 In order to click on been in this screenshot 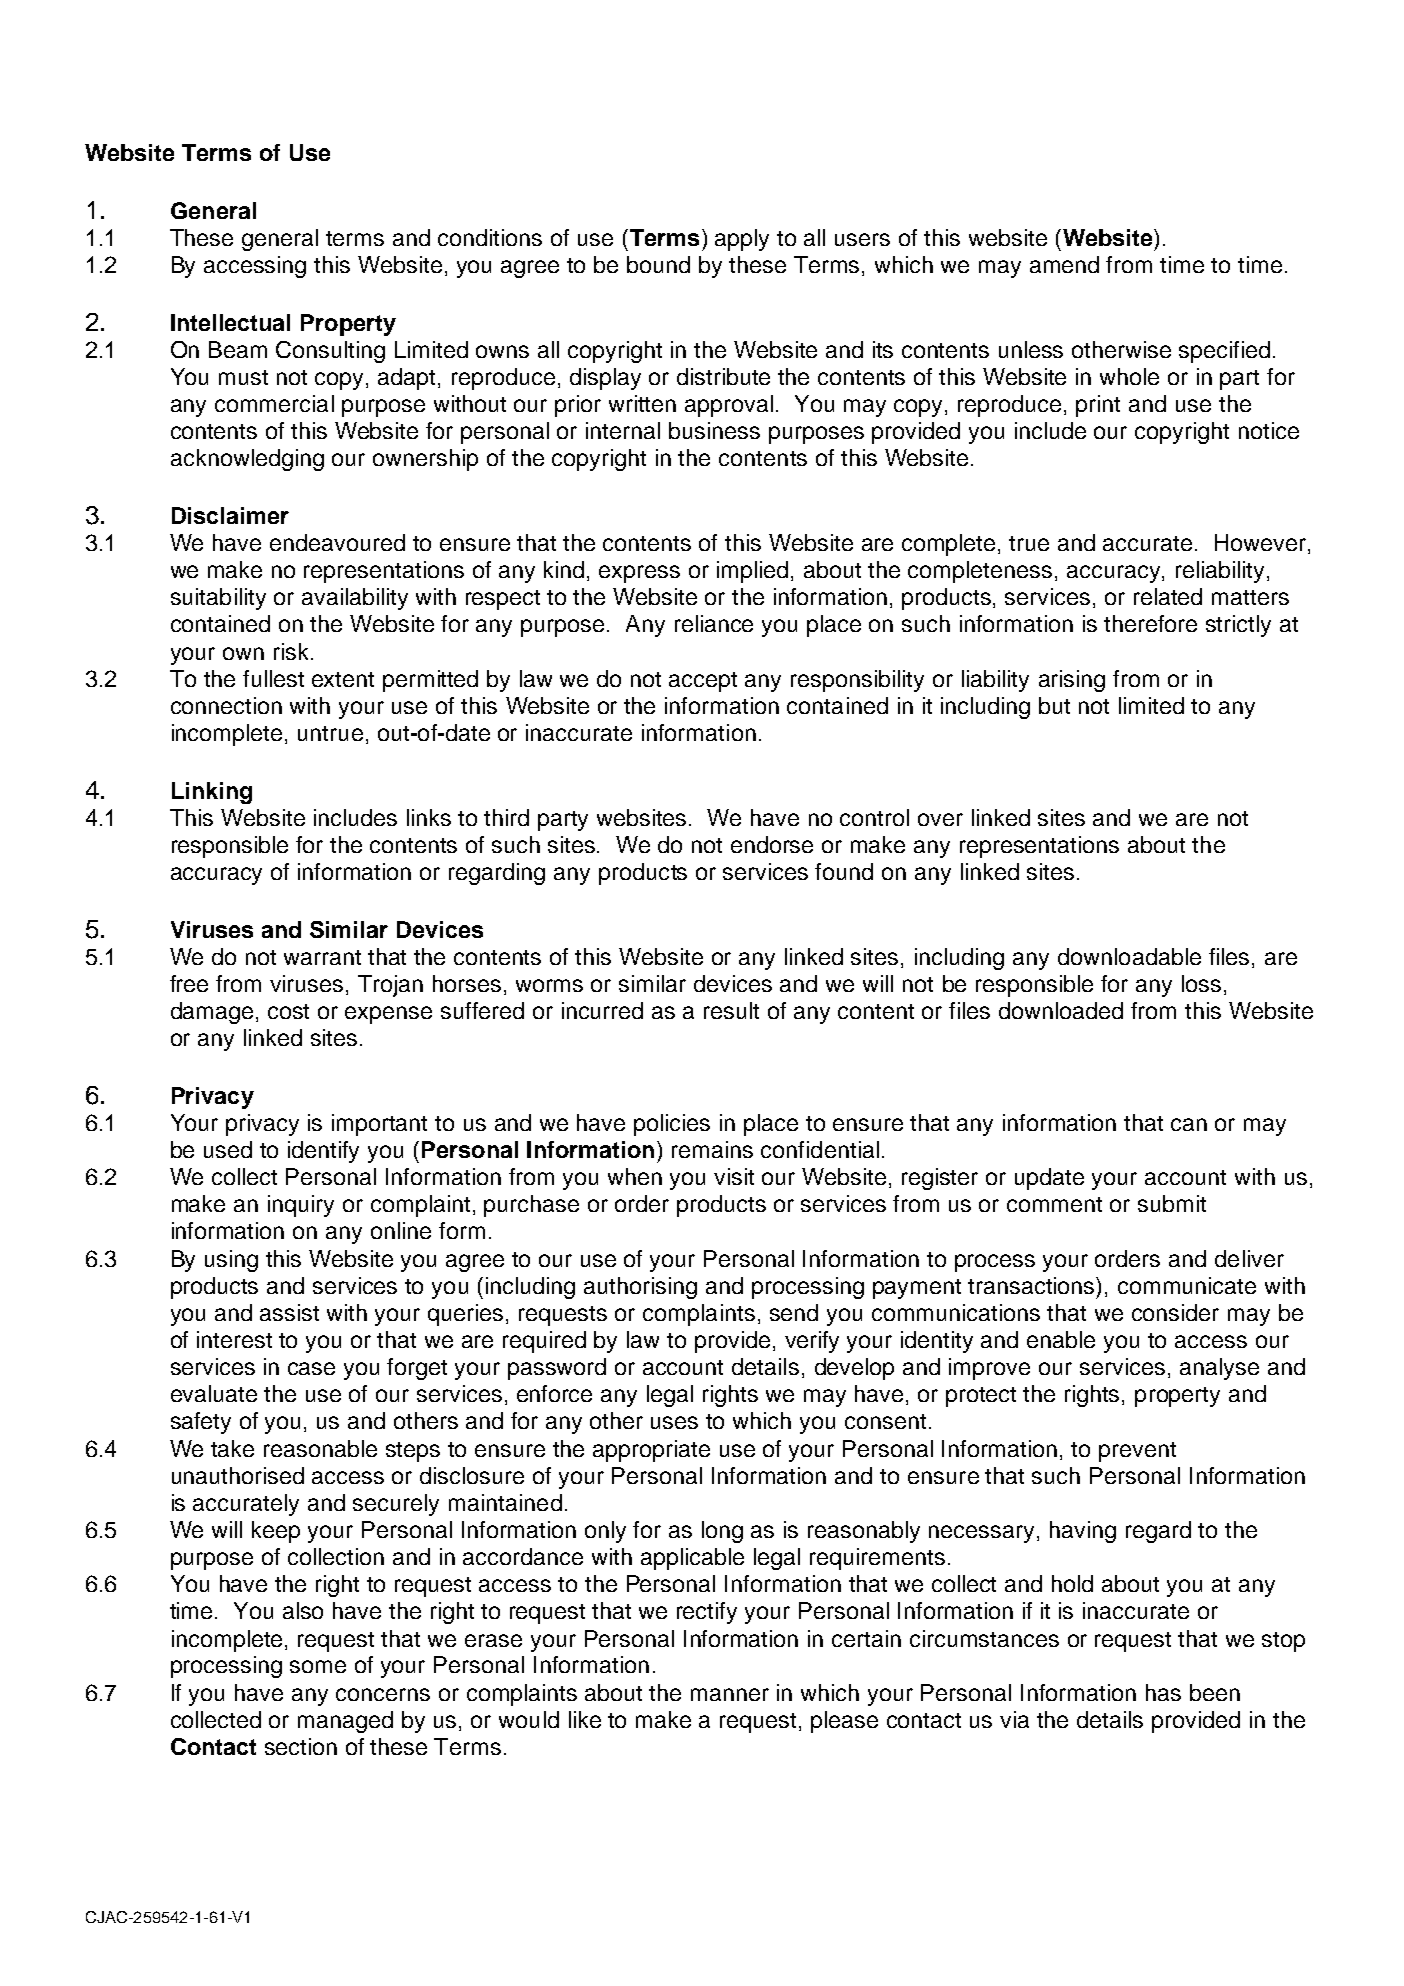, I will do `click(1215, 1692)`.
